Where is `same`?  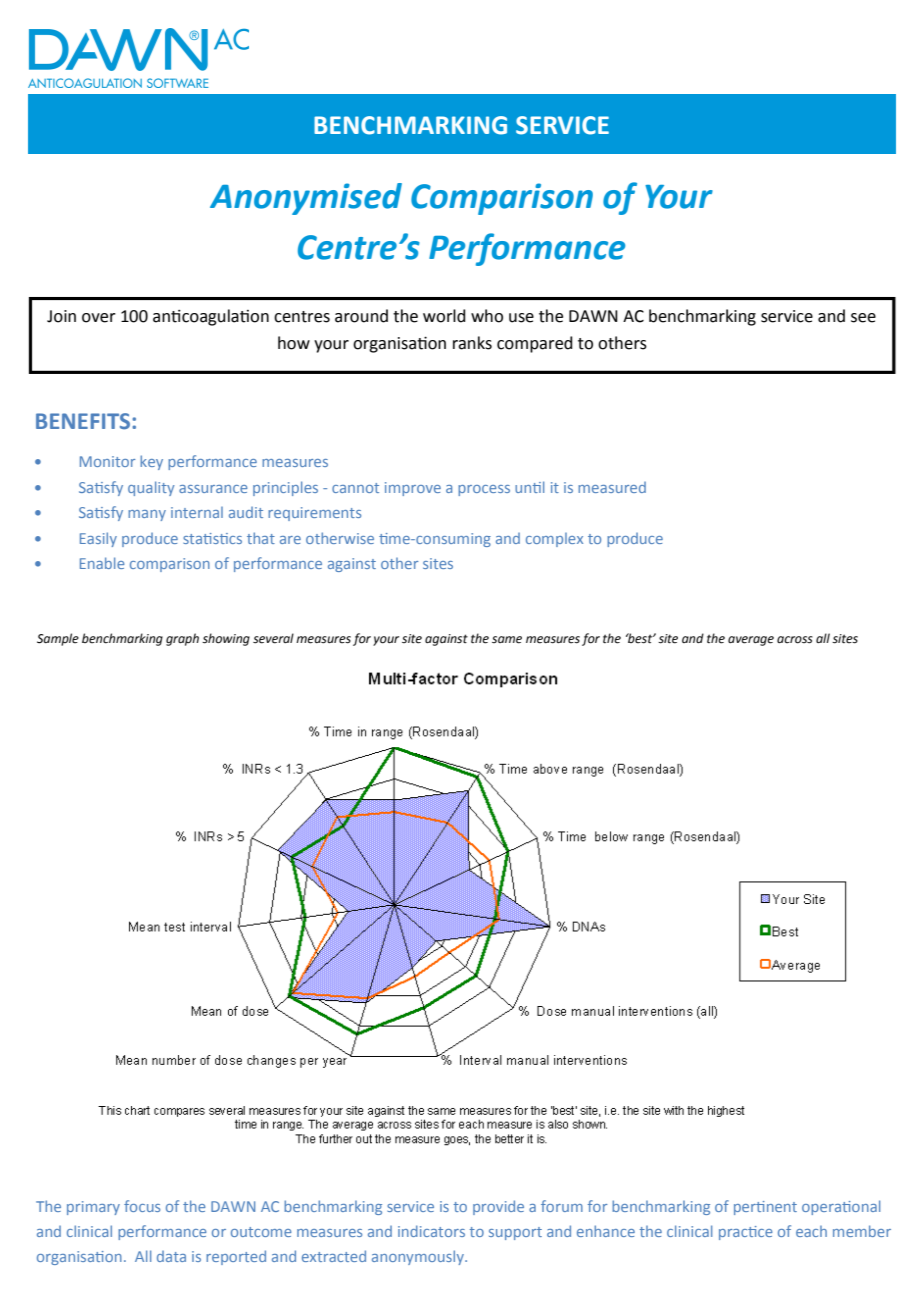 same is located at coordinates (507, 640).
